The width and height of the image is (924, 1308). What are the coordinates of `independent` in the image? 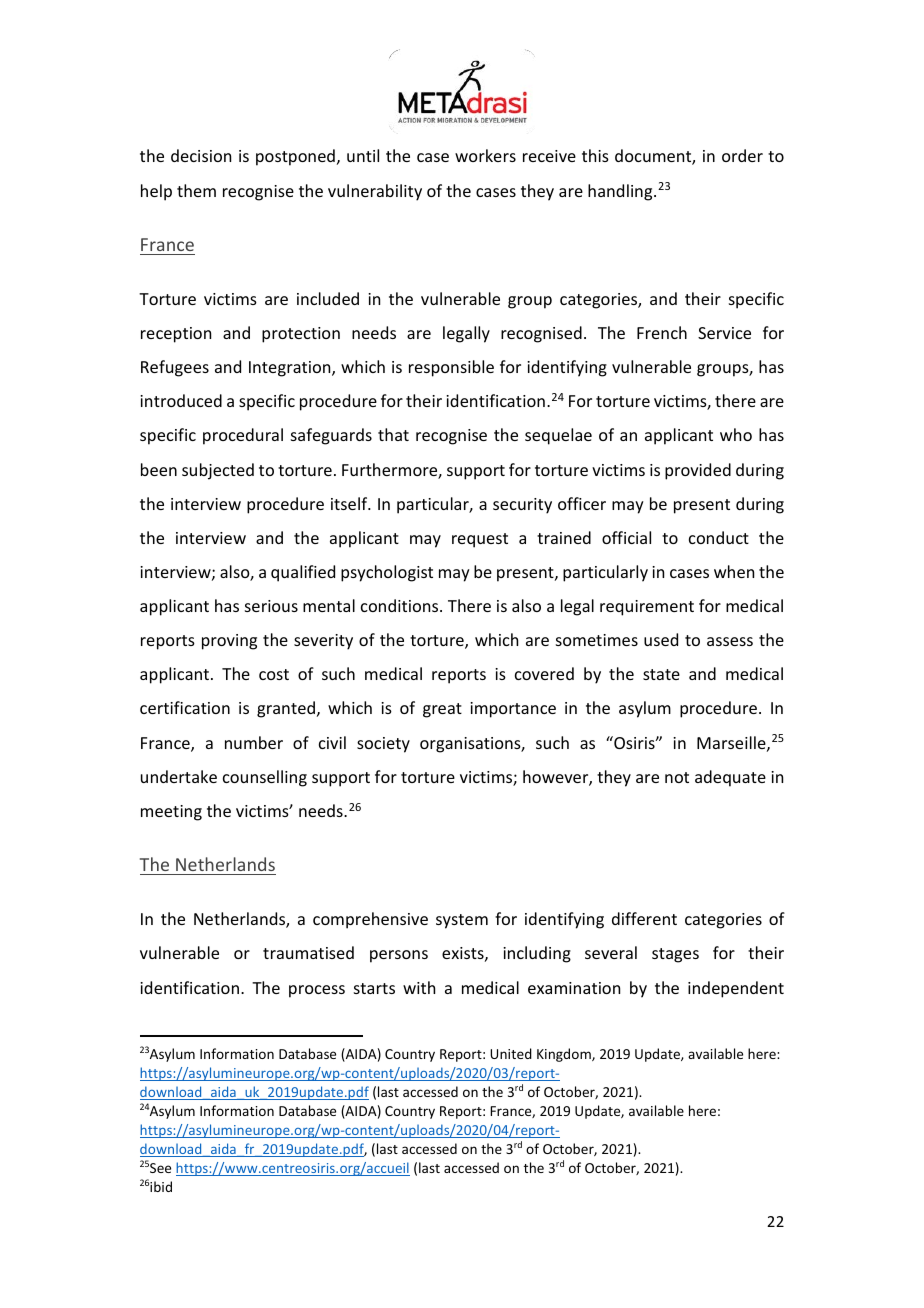 It's located at (736, 989).
